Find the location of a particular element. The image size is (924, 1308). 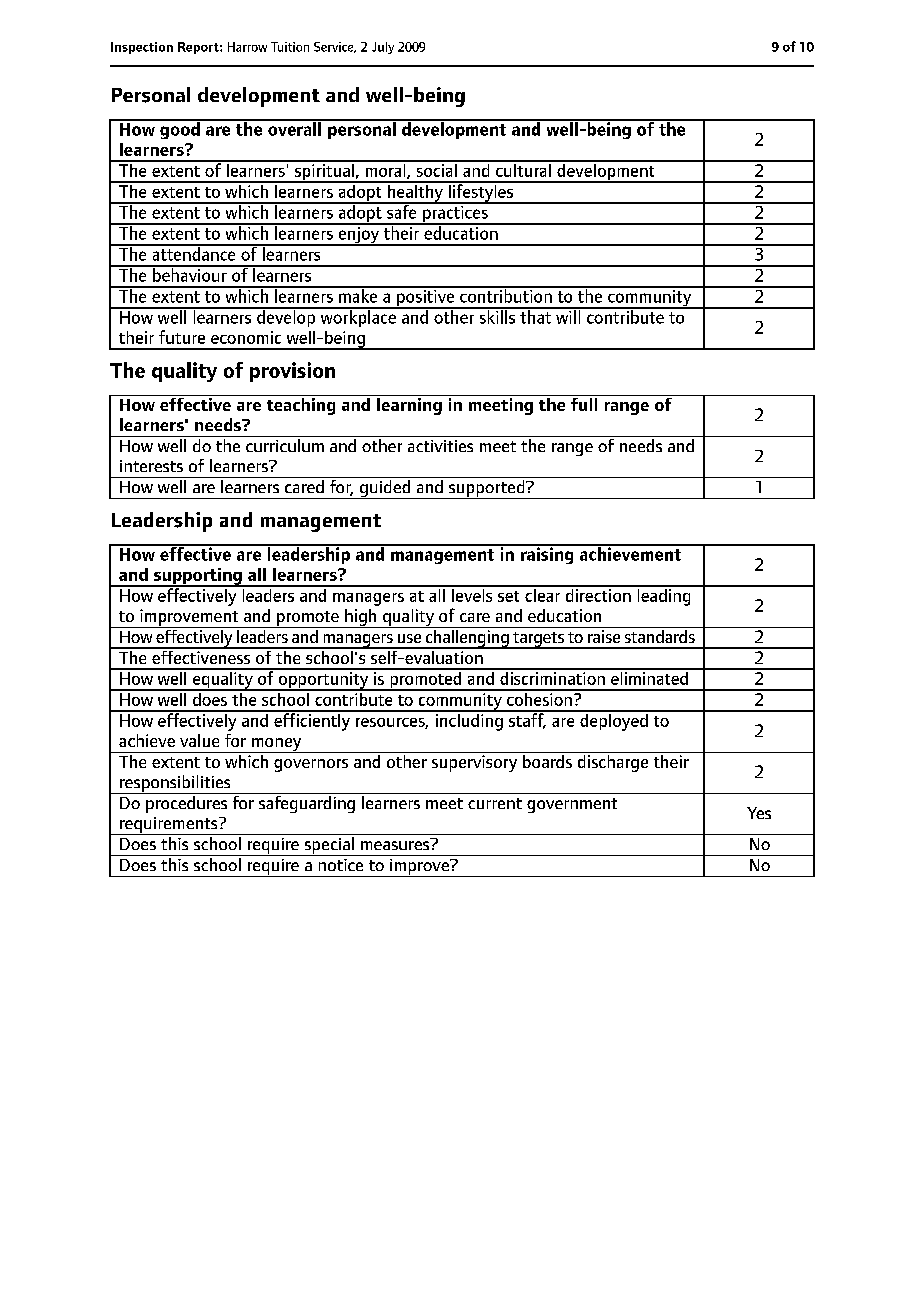

Harrow is located at coordinates (247, 47).
